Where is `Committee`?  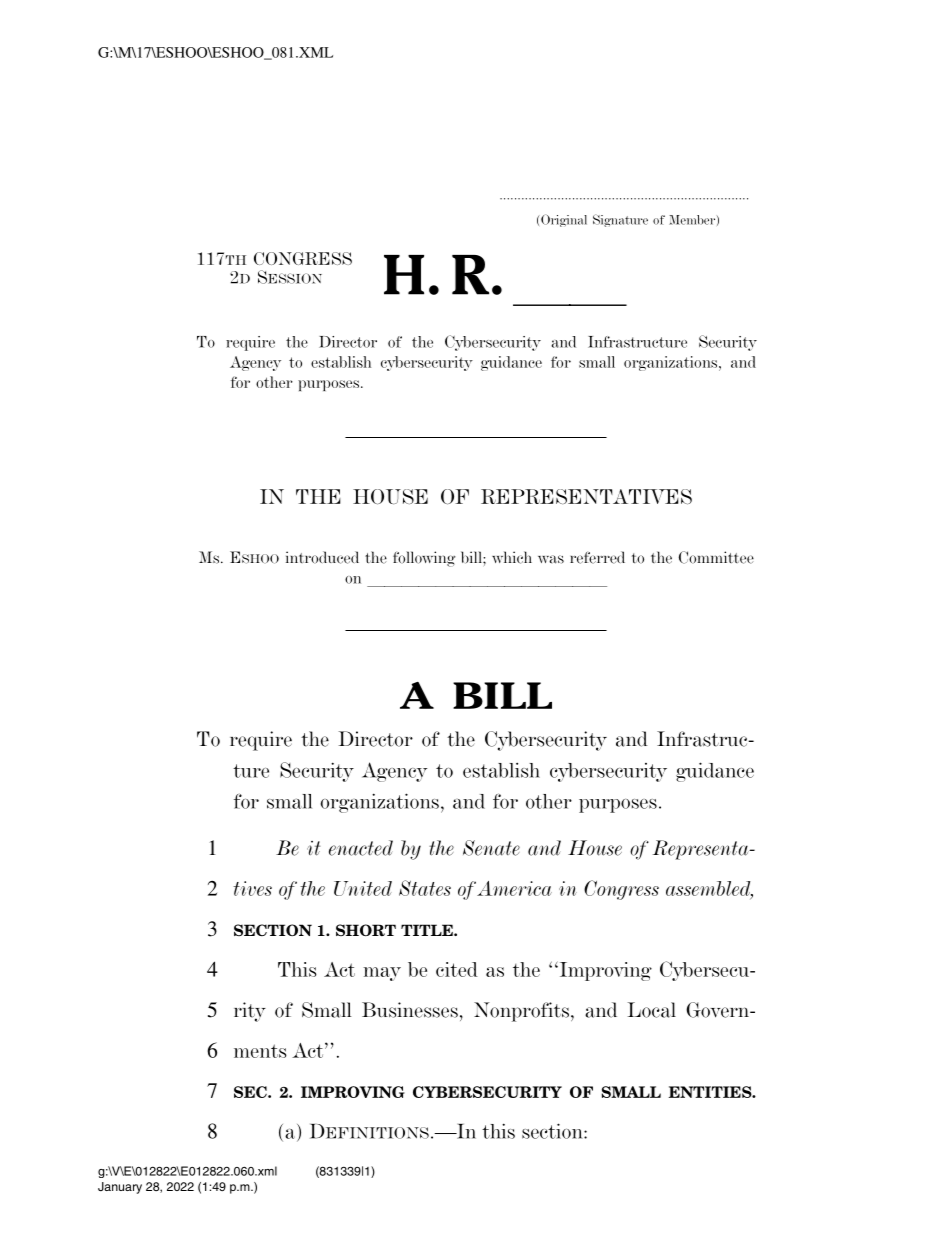
Committee is located at coordinates (716, 557).
